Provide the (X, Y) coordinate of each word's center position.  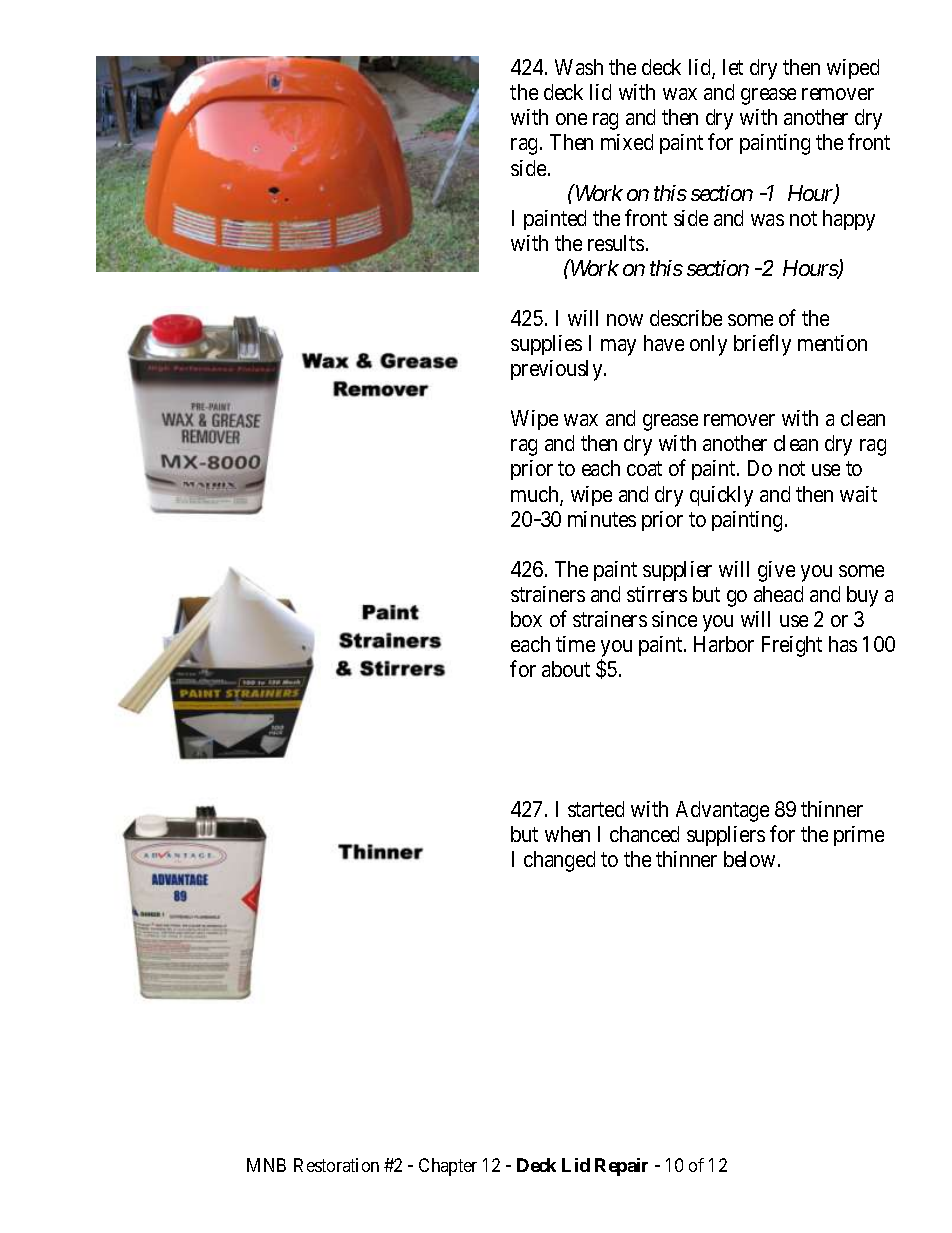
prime (859, 836)
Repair (621, 1167)
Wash (579, 67)
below (751, 859)
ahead (778, 594)
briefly (762, 345)
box (526, 619)
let (733, 67)
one (571, 119)
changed (559, 861)
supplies (546, 345)
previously (558, 370)
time (575, 644)
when (567, 834)
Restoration (336, 1165)
